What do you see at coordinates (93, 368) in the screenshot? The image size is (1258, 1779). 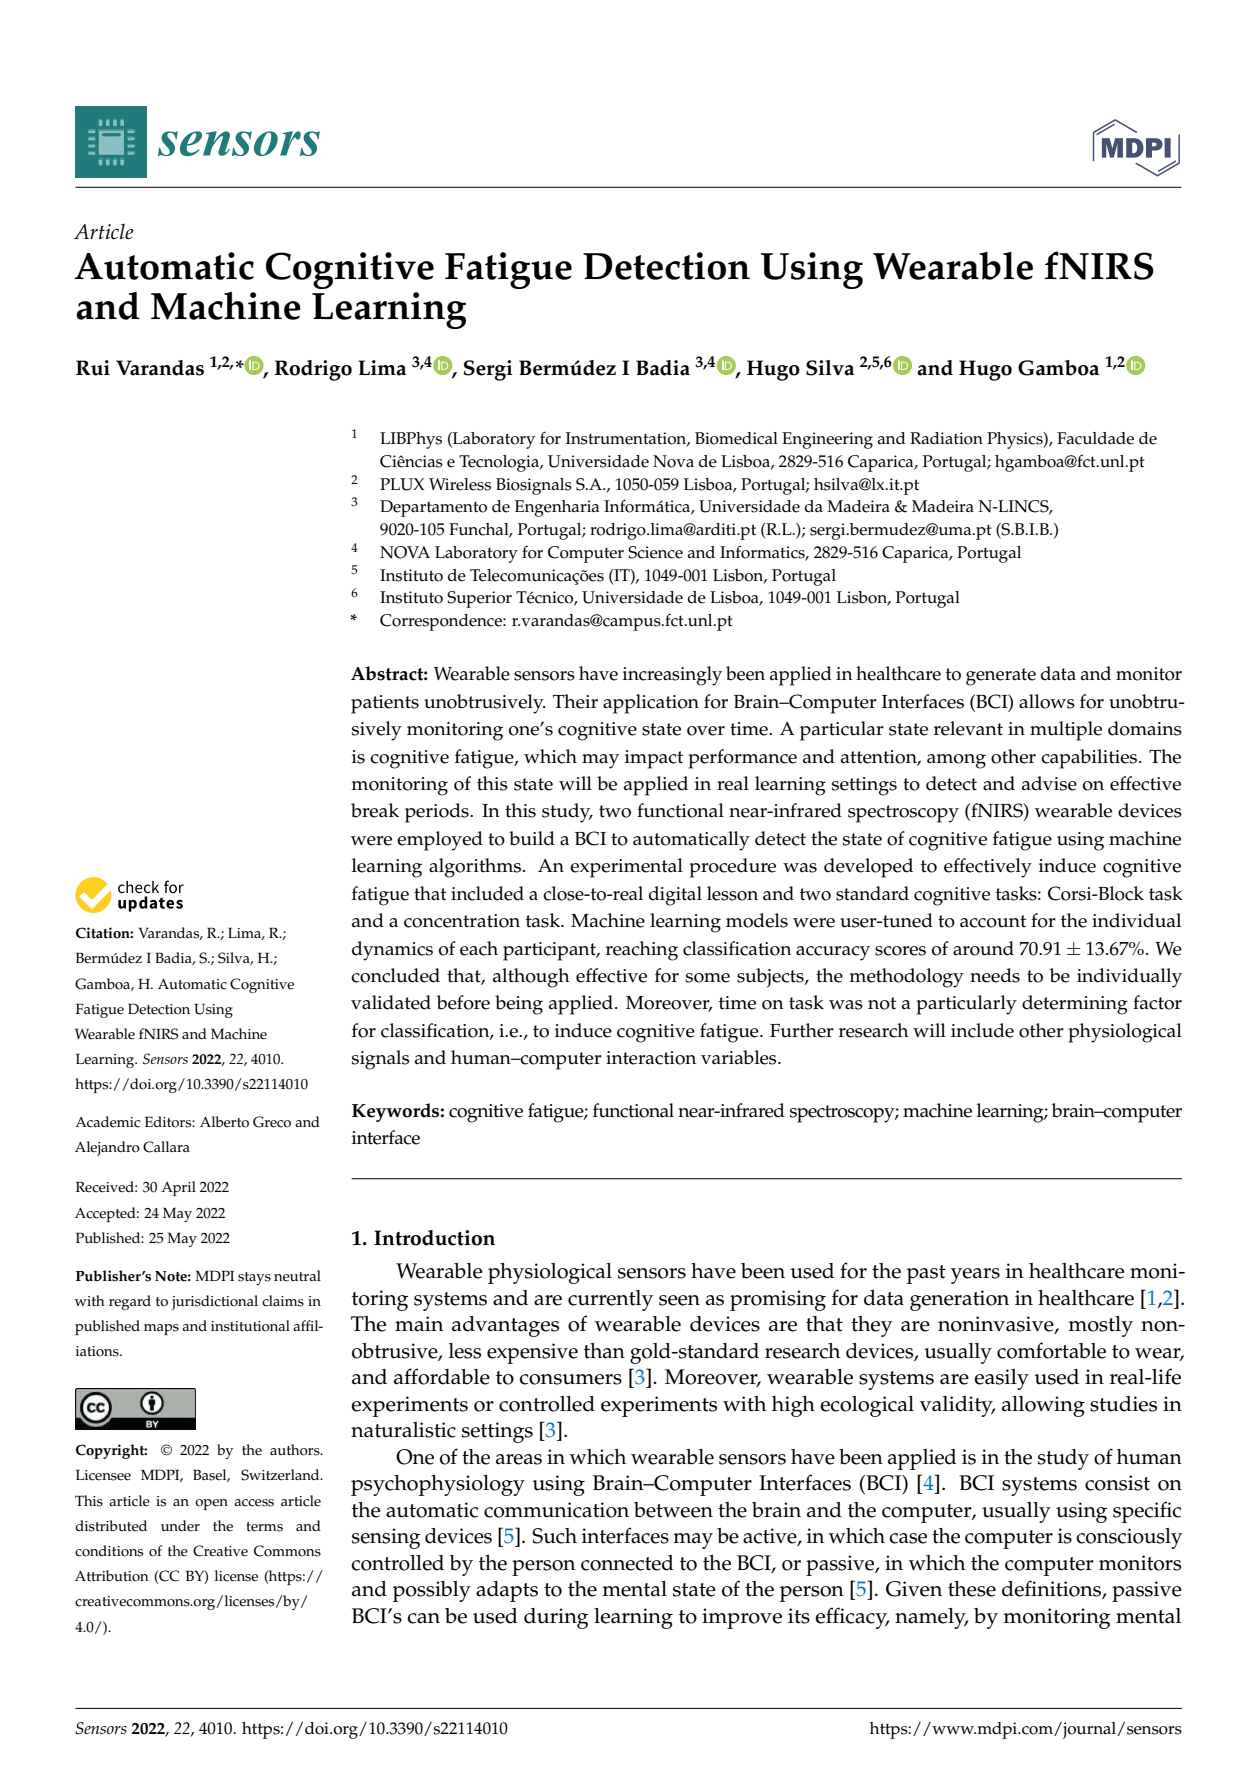 I see `Rui` at bounding box center [93, 368].
